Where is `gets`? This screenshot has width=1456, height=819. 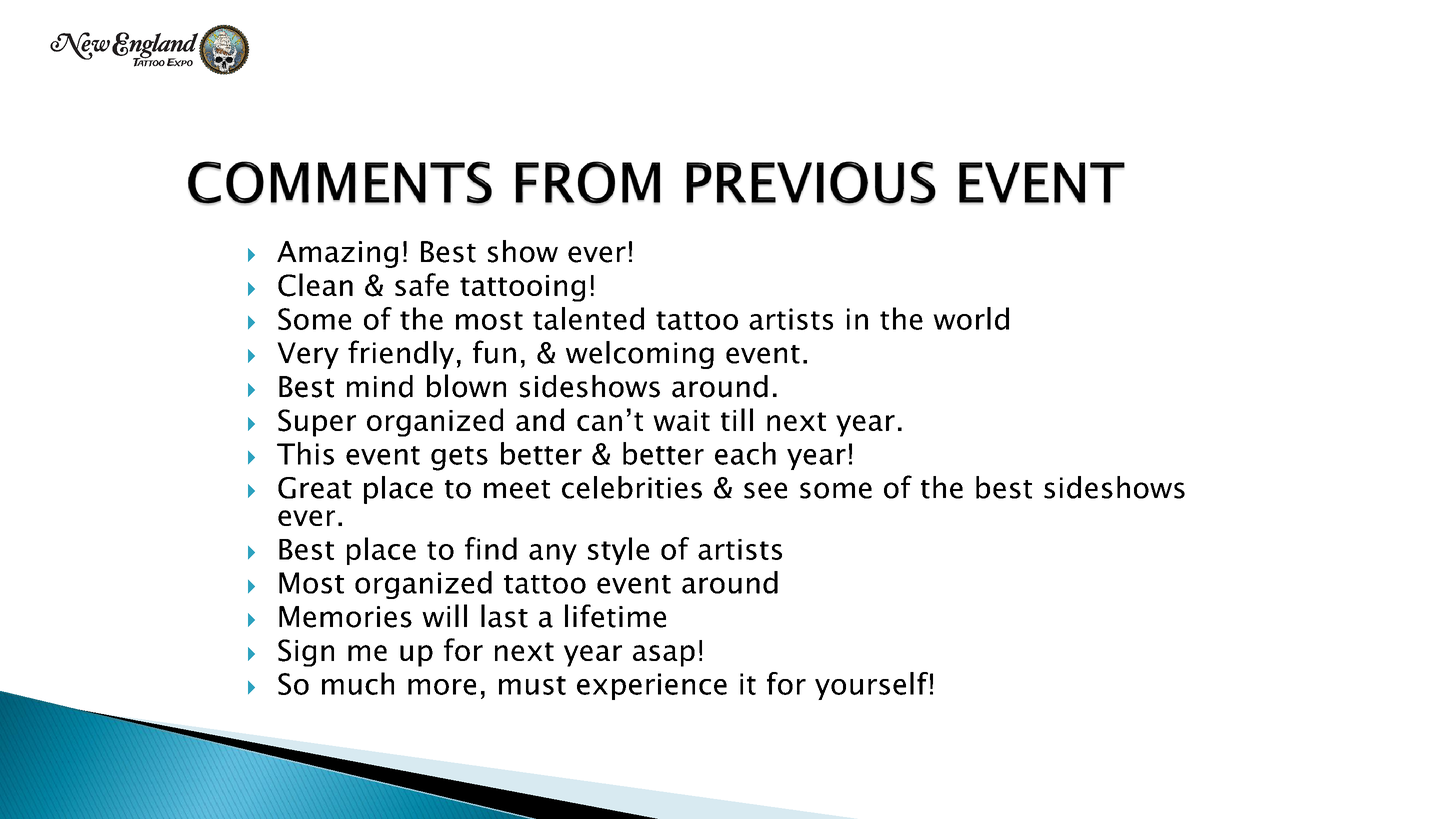
gets is located at coordinates (459, 458).
